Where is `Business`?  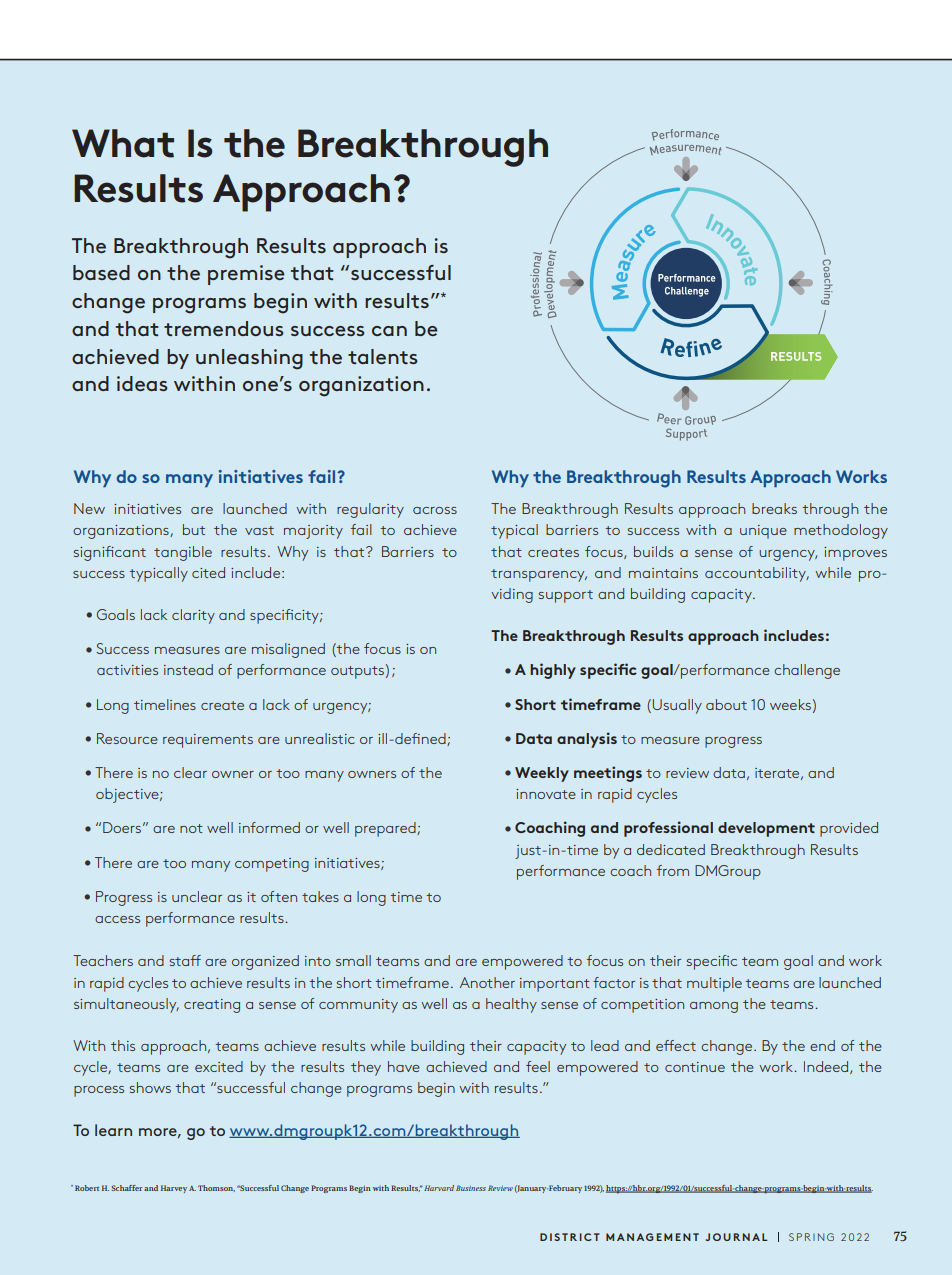 Business is located at coordinates (471, 1188).
